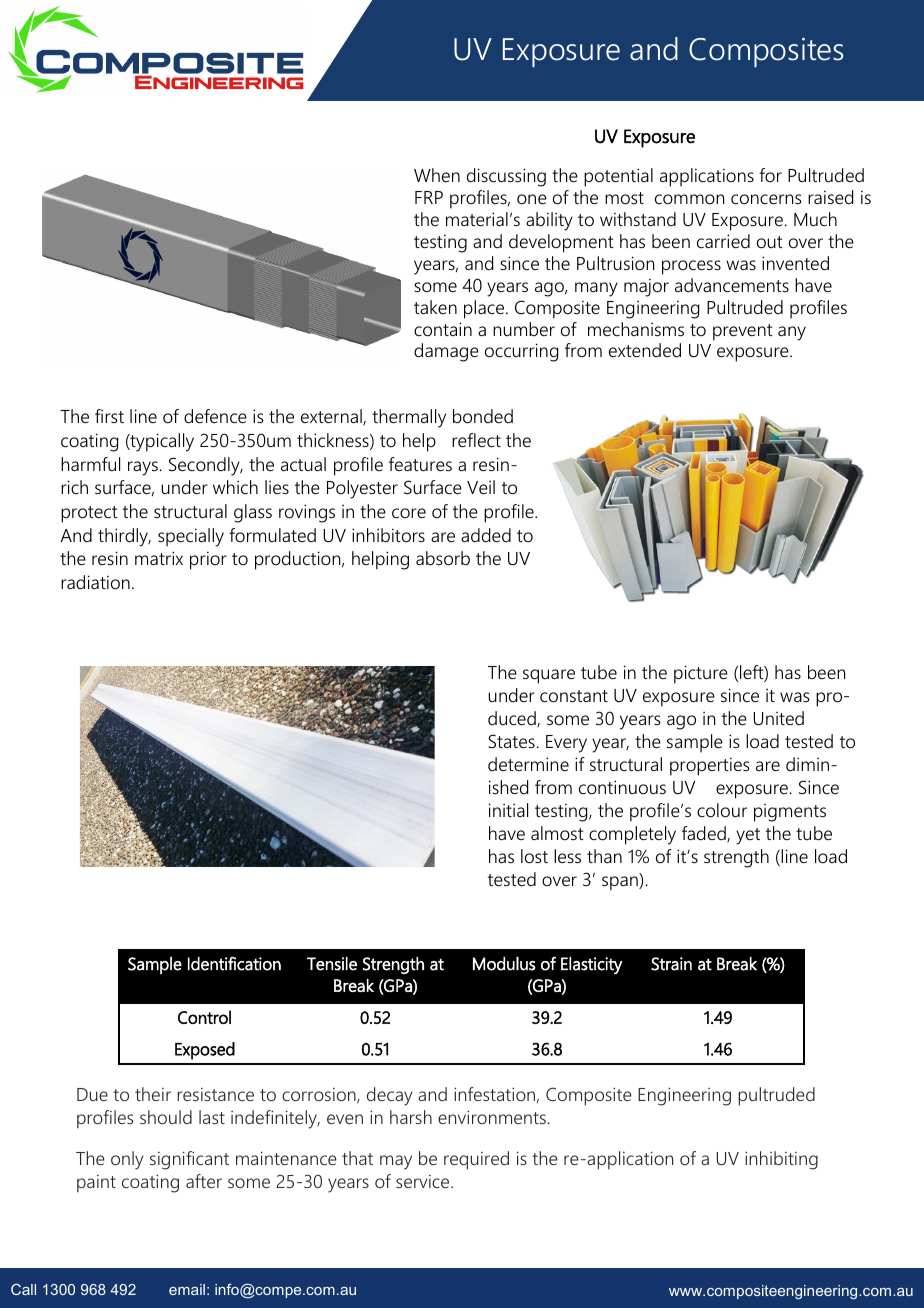 The height and width of the page is (1308, 924). What do you see at coordinates (671, 964) in the page?
I see `Strain` at bounding box center [671, 964].
